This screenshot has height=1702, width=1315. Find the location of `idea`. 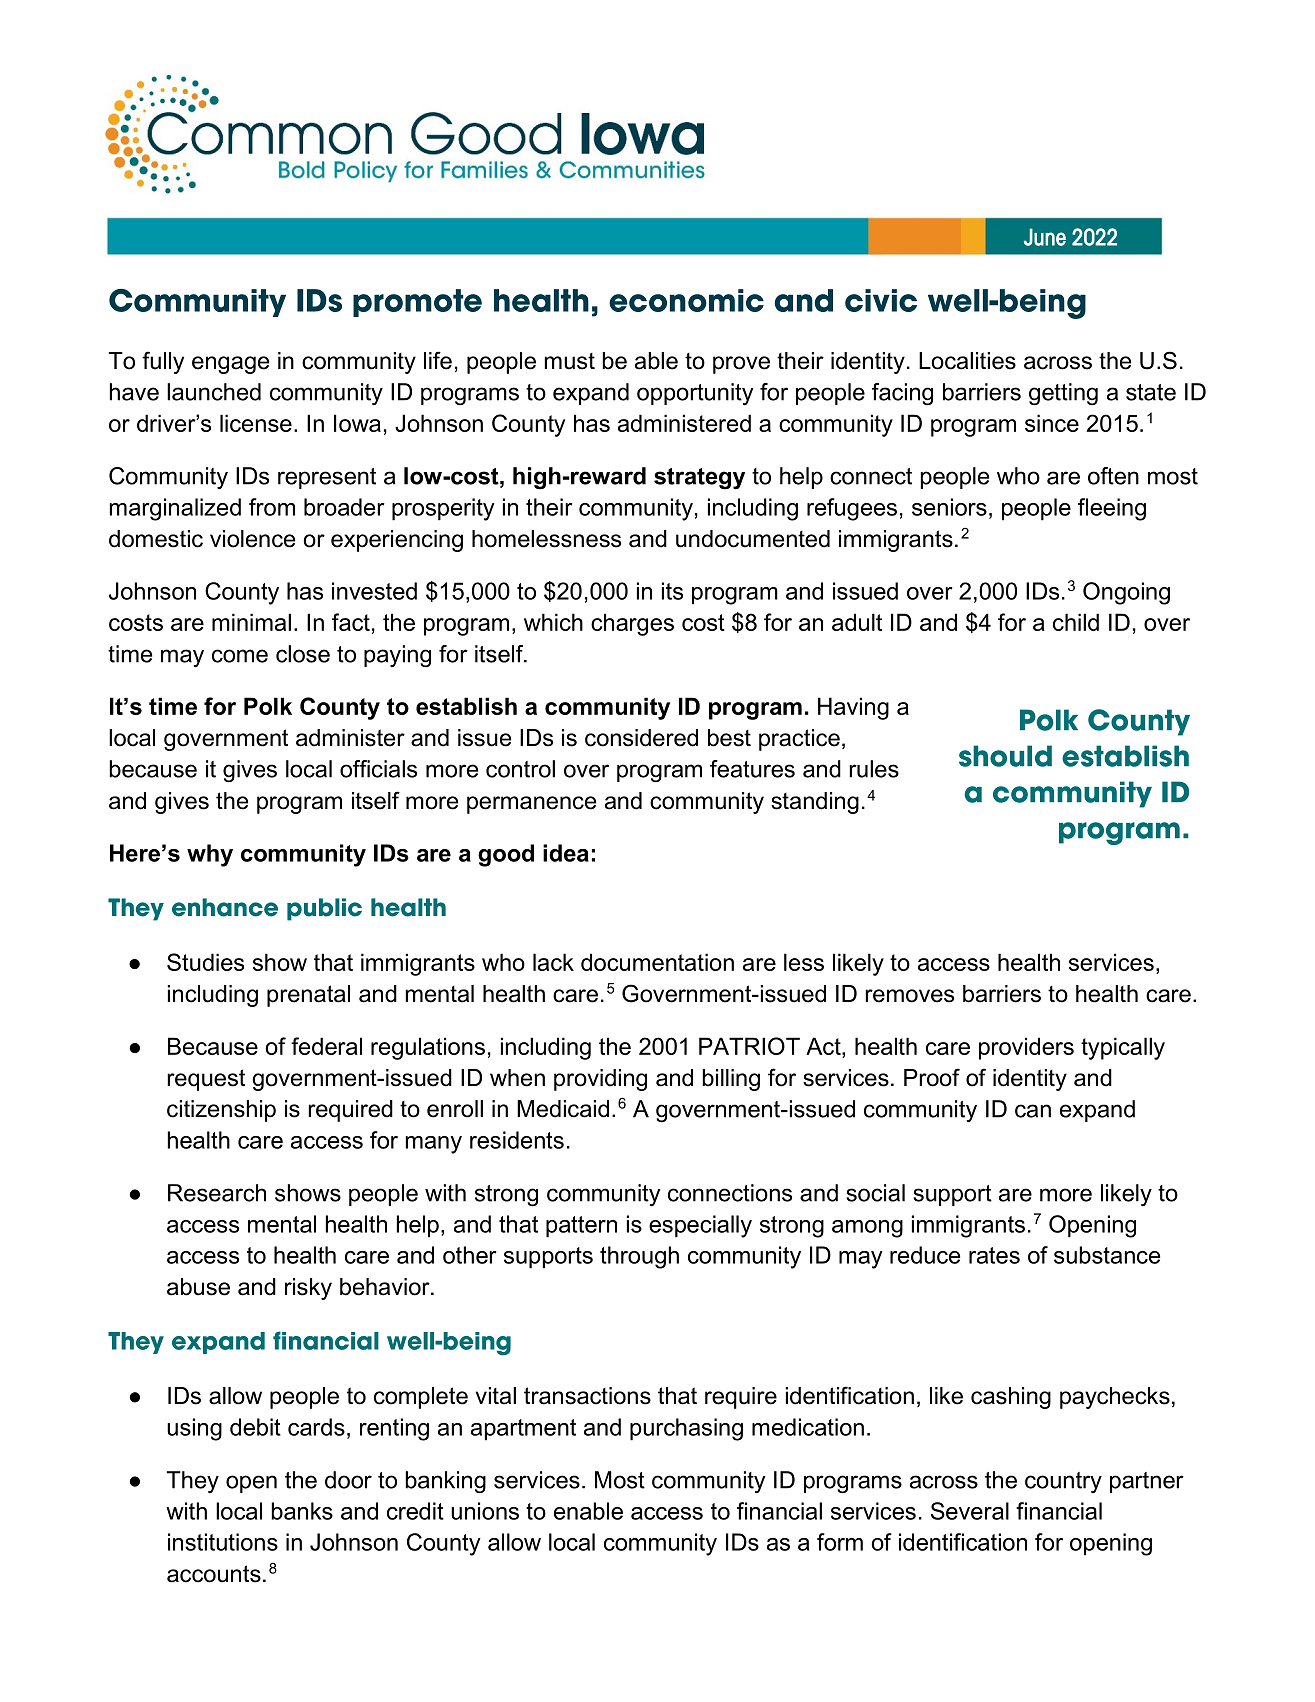

idea is located at coordinates (566, 853).
